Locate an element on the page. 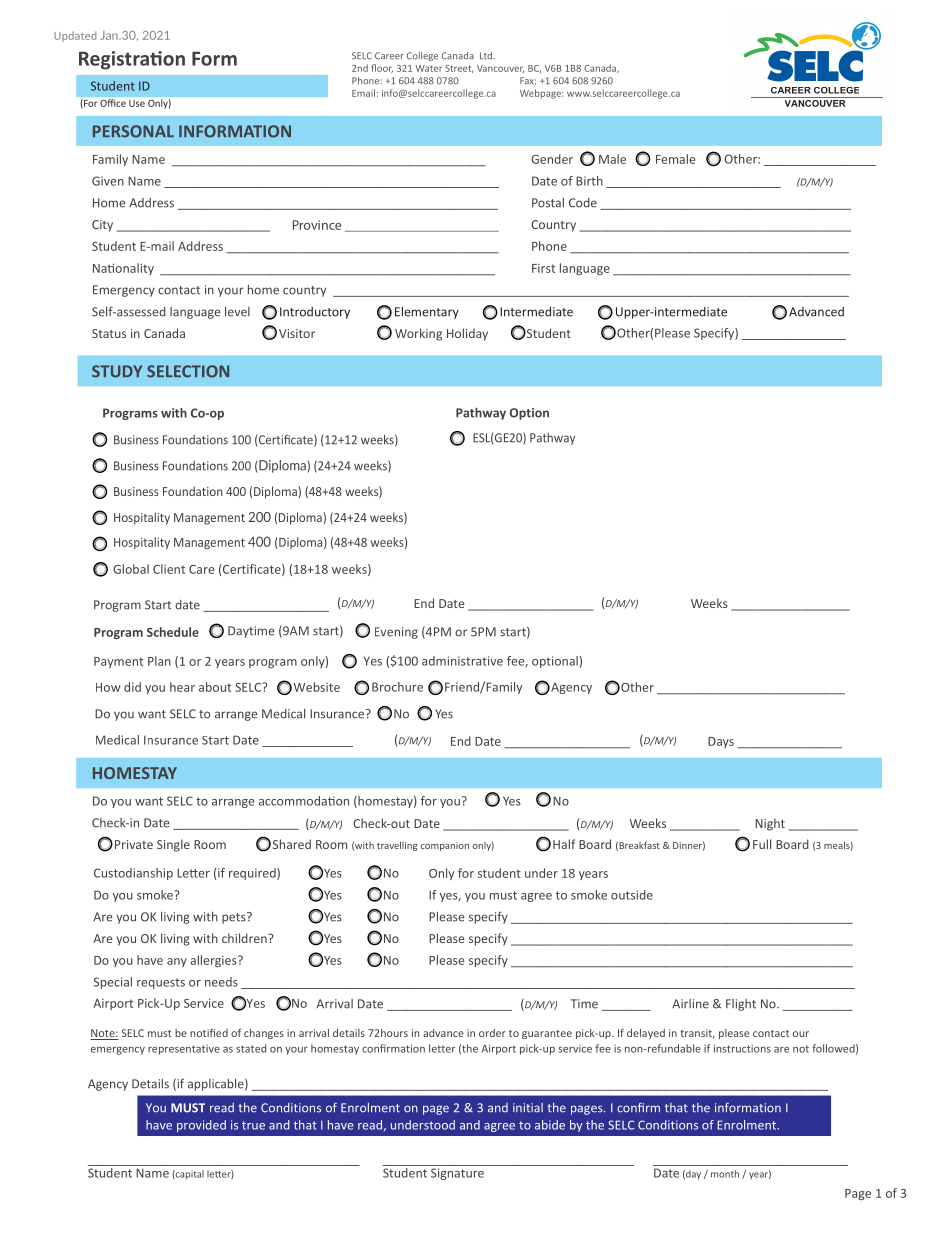 The image size is (952, 1233). Water is located at coordinates (428, 68).
